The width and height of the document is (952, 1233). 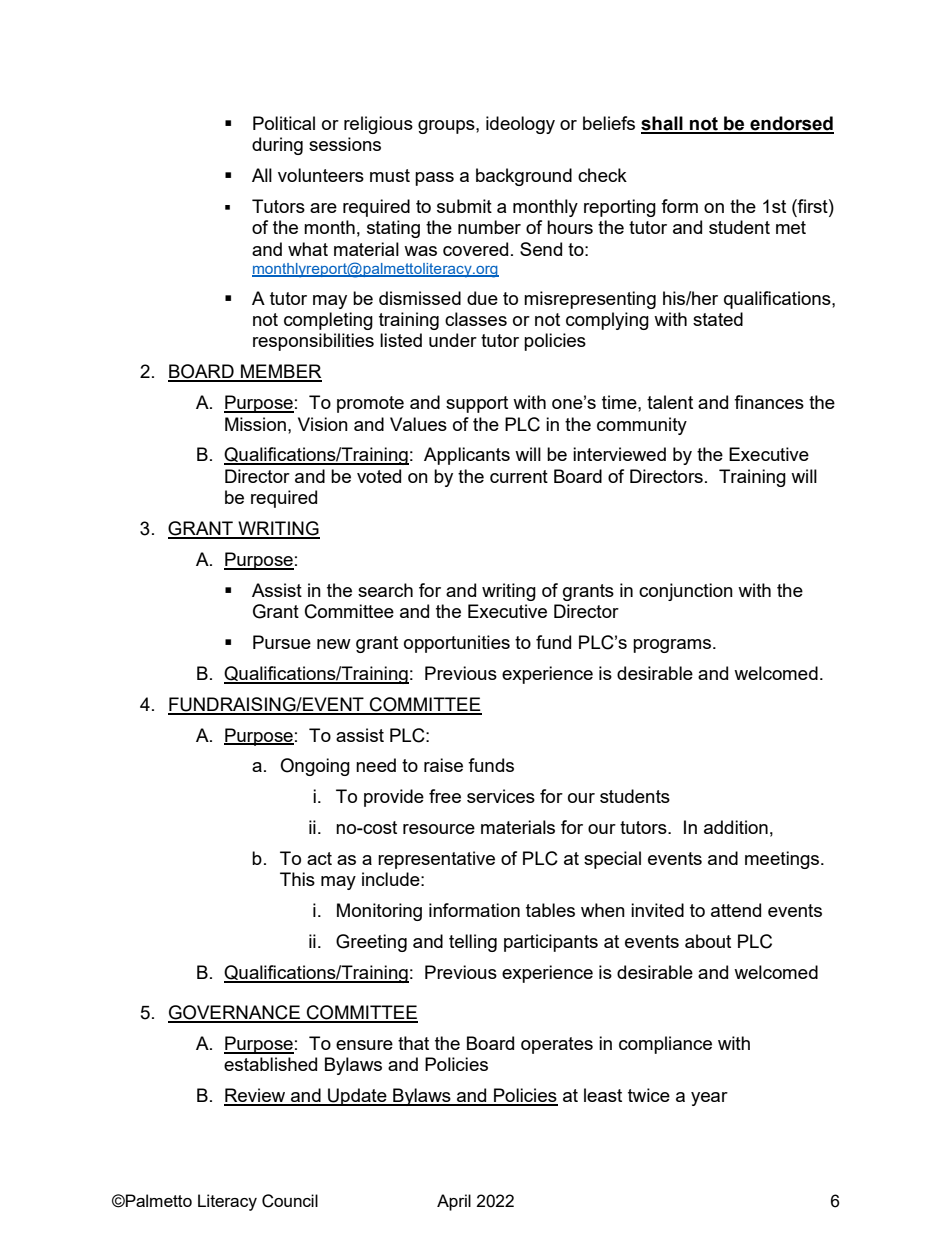 What do you see at coordinates (524, 177) in the document?
I see `background` at bounding box center [524, 177].
